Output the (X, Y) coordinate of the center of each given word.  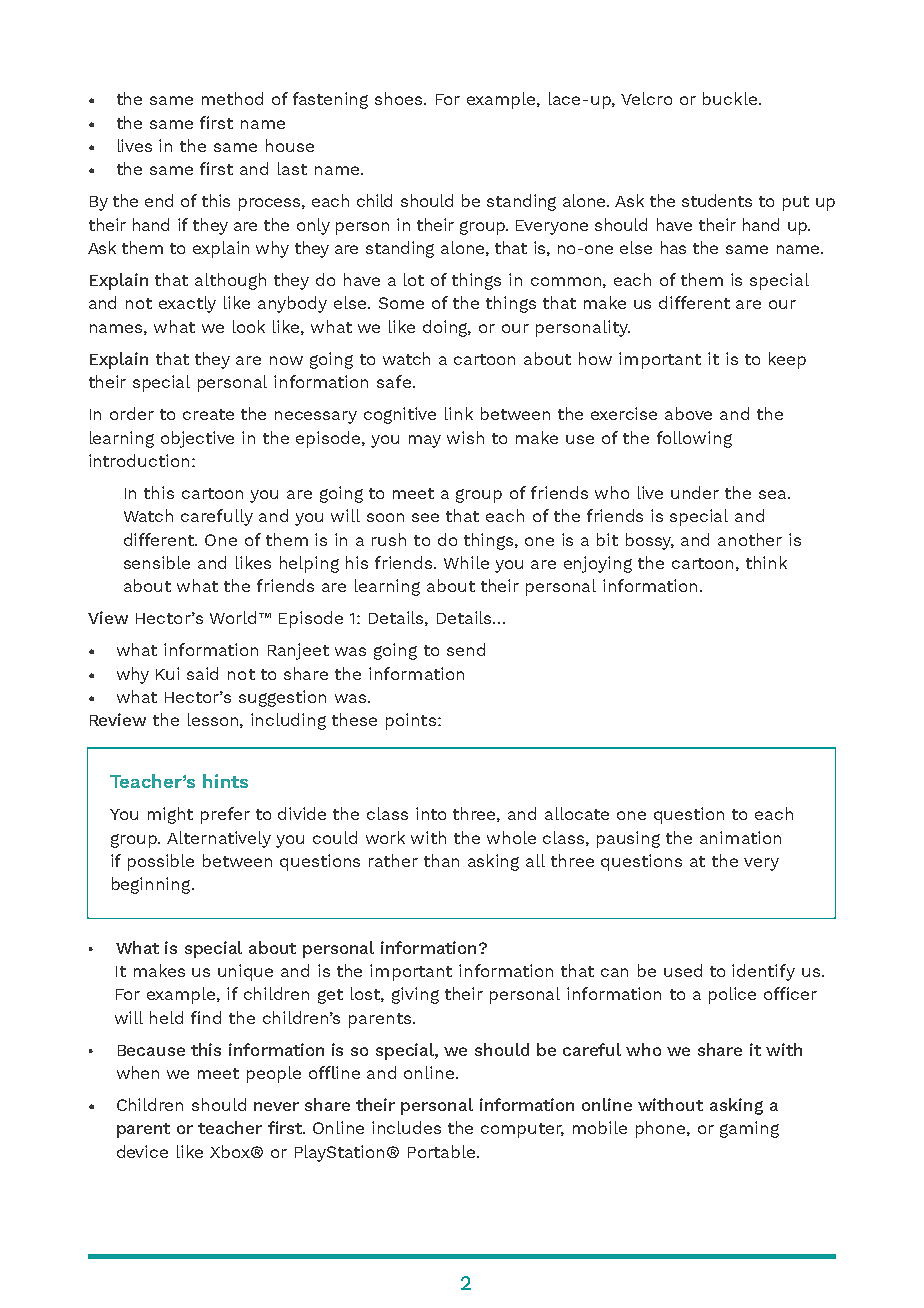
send (466, 649)
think (766, 562)
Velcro (646, 98)
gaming (749, 1129)
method (232, 98)
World (233, 617)
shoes (400, 98)
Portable (443, 1151)
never (276, 1106)
